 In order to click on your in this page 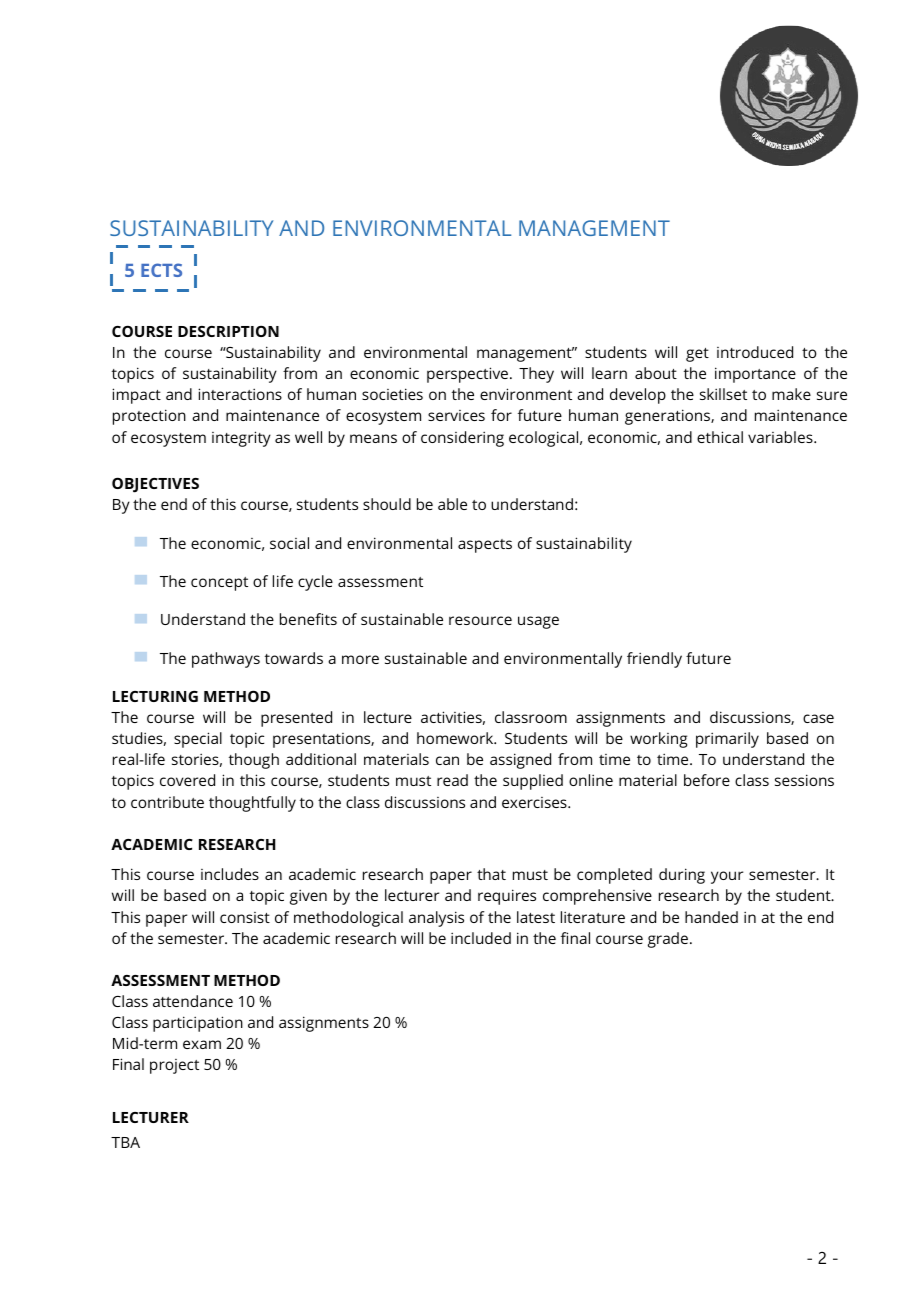, I will do `click(727, 877)`.
